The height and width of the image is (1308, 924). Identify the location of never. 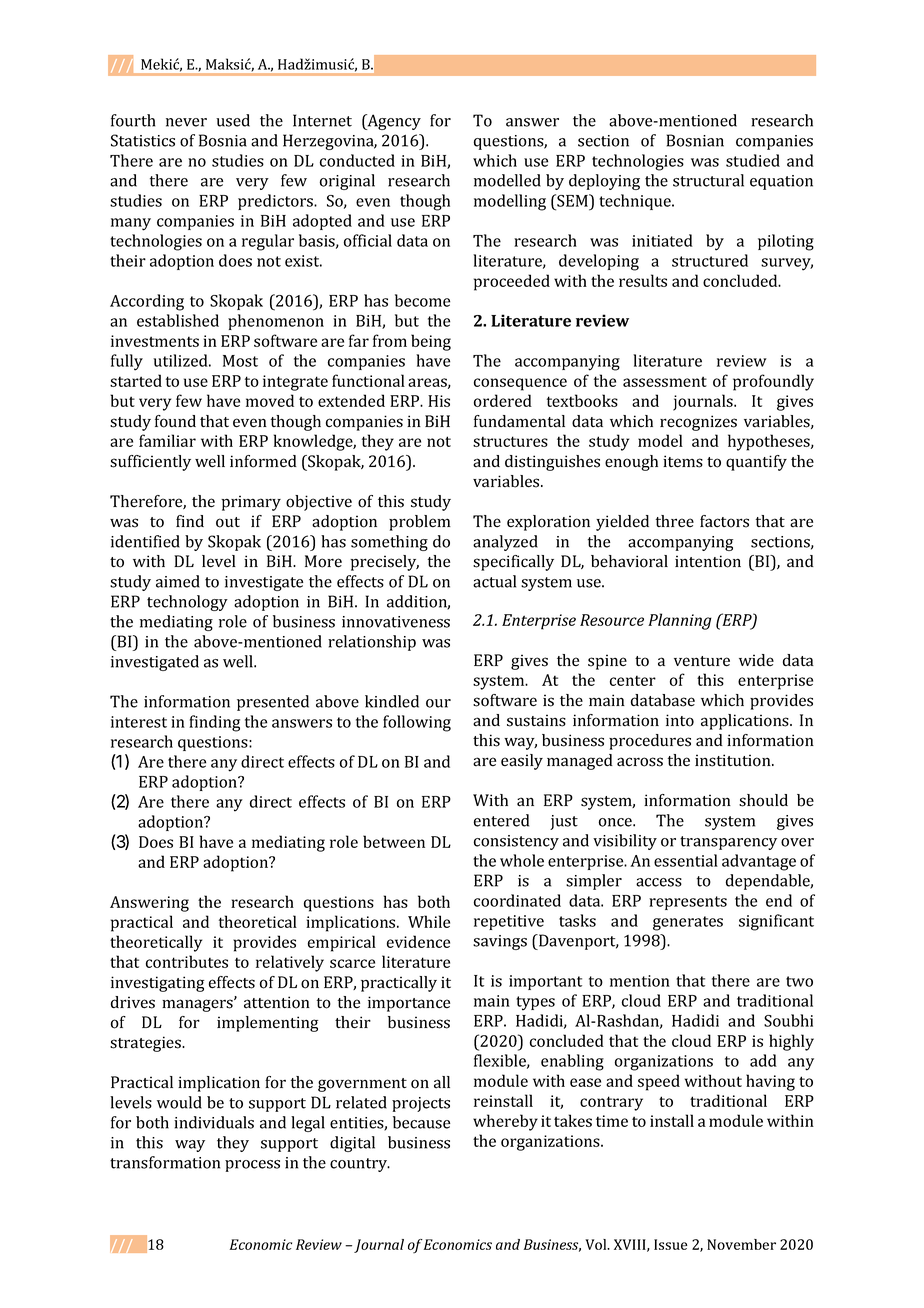
(186, 122).
